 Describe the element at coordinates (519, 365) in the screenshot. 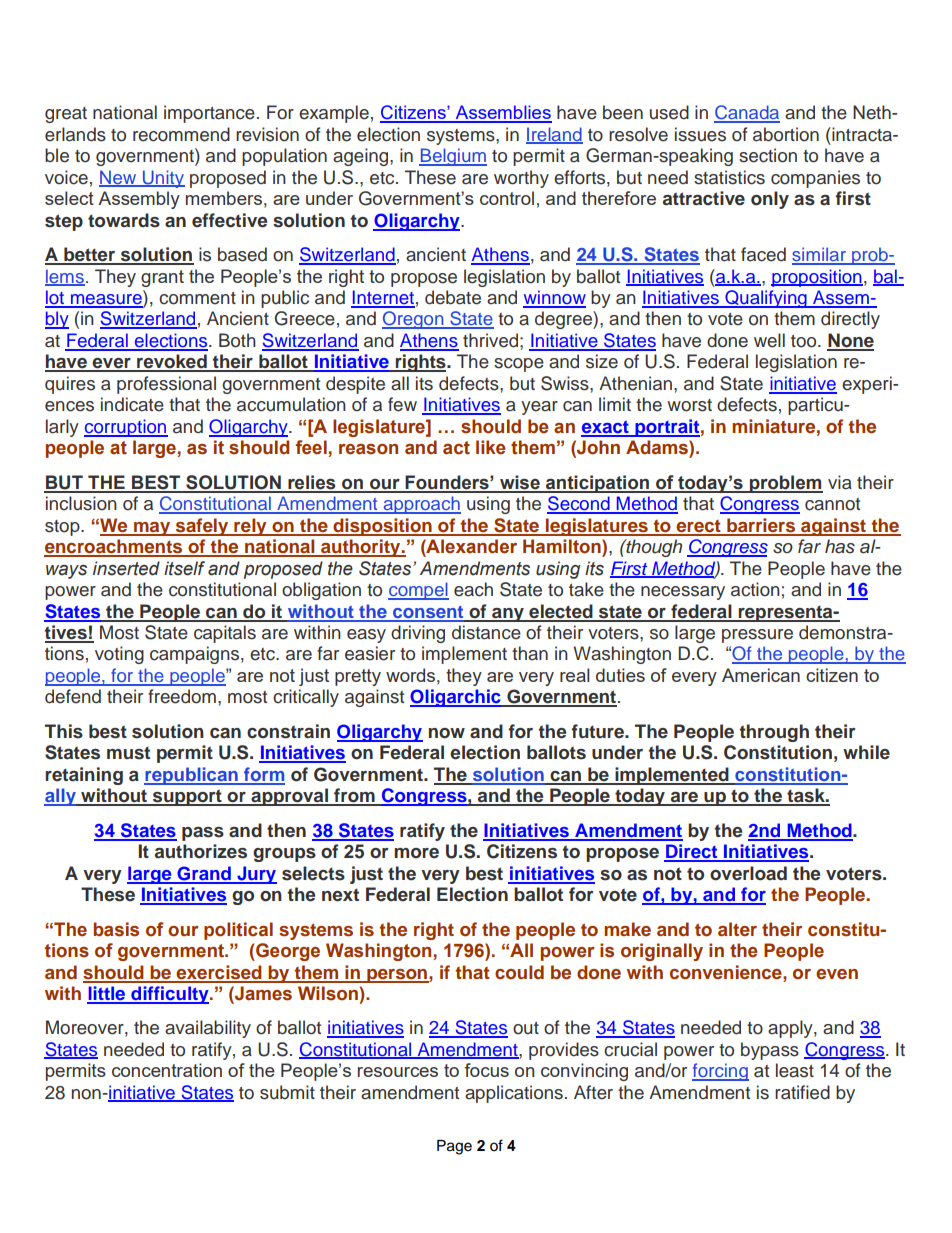

I see `scope` at that location.
